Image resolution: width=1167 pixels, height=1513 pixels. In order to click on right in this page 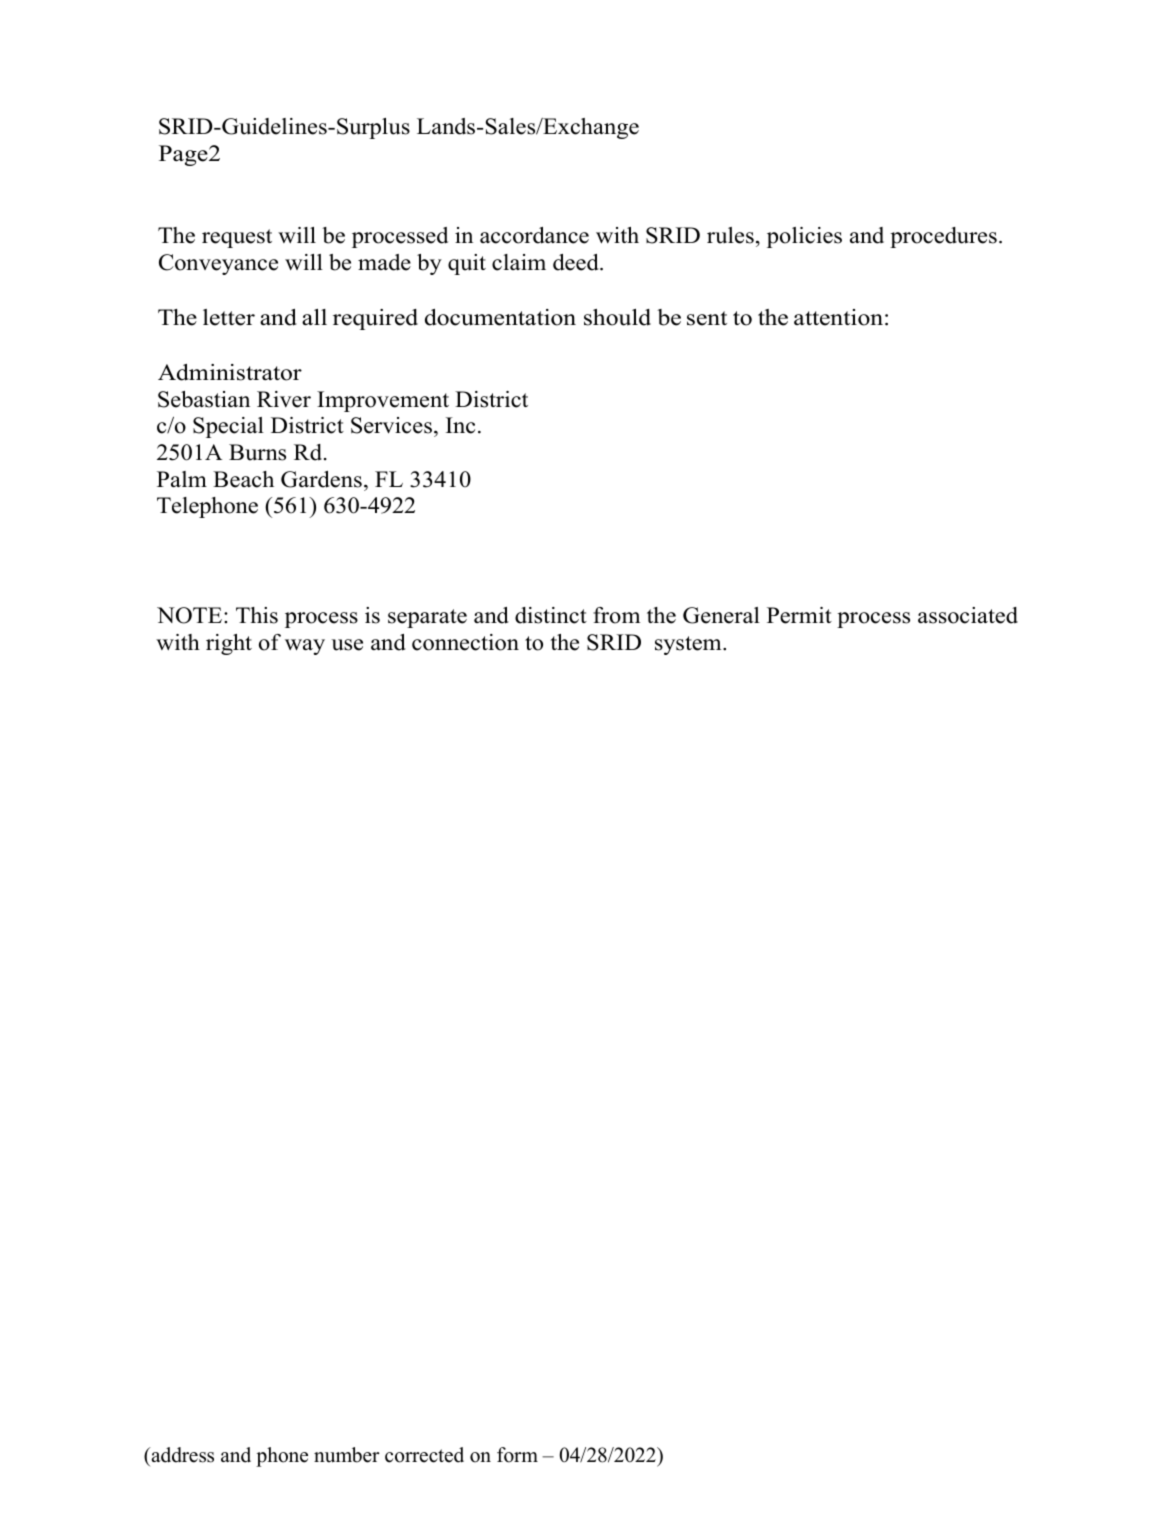, I will do `click(229, 644)`.
